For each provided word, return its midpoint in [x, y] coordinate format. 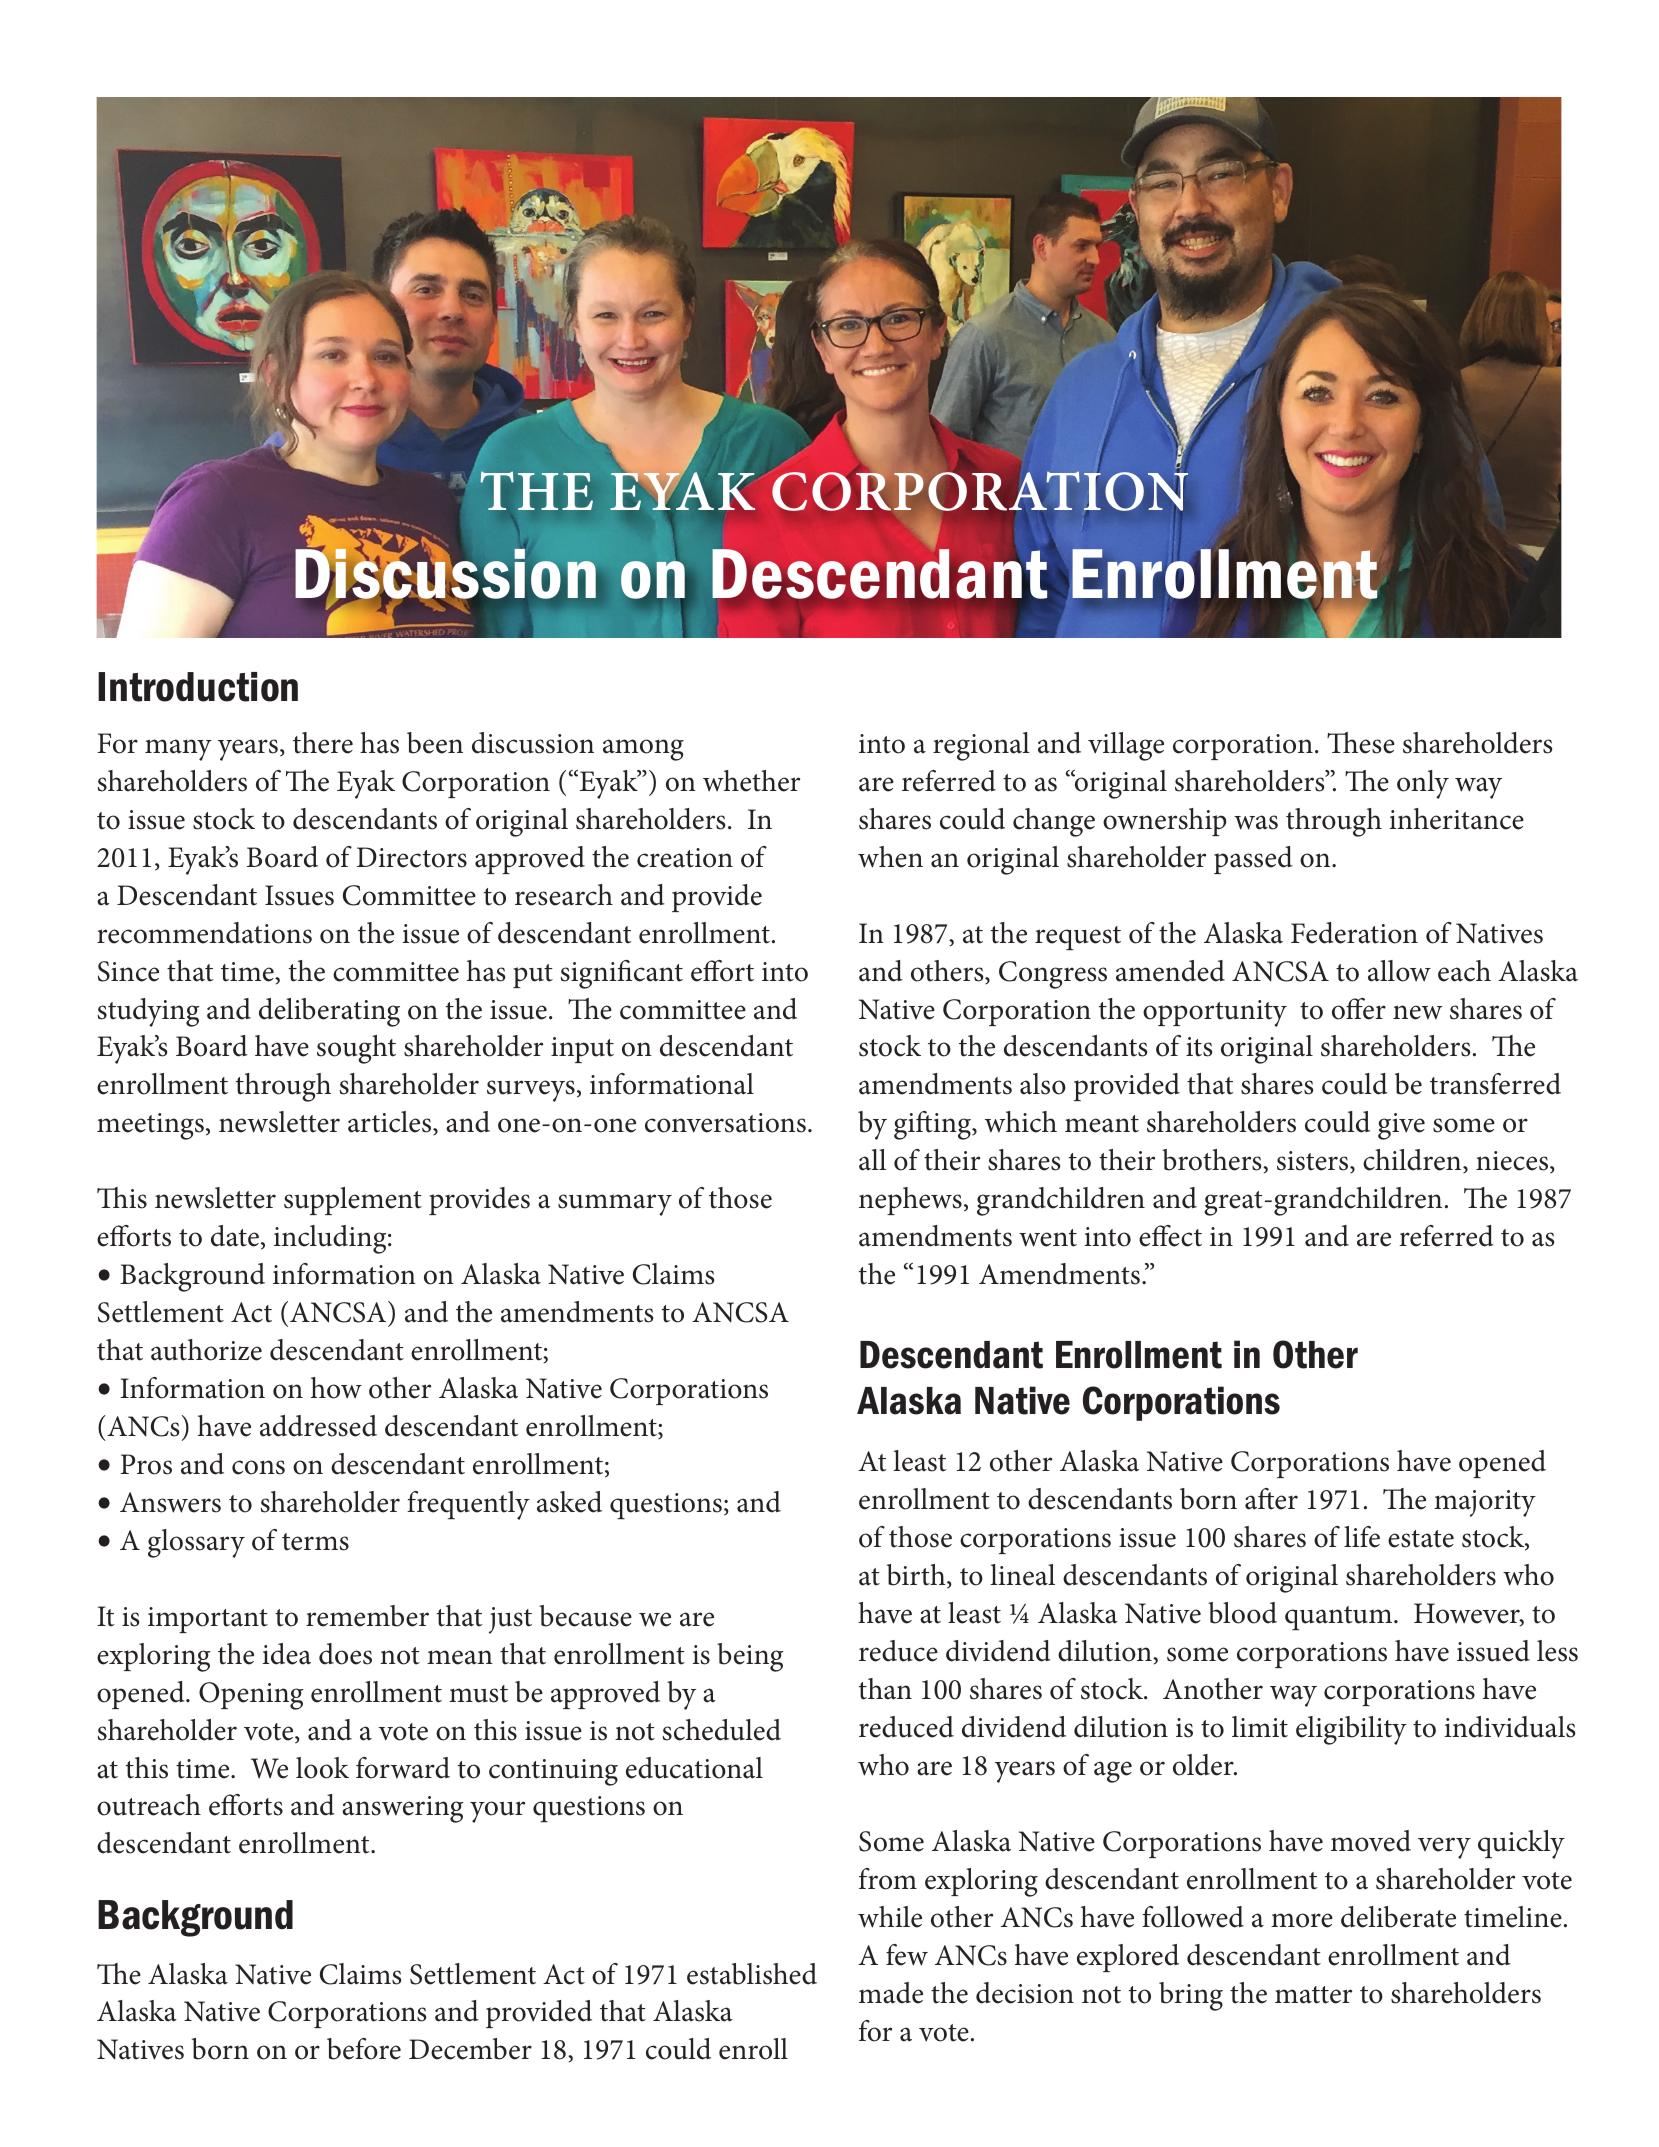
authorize [206, 1350]
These [1361, 743]
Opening [251, 1696]
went [1048, 1238]
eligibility [1351, 1730]
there [323, 743]
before [364, 2049]
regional [981, 746]
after [1271, 1499]
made [891, 1993]
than [885, 1689]
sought [356, 1049]
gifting [933, 1125]
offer [1359, 1009]
